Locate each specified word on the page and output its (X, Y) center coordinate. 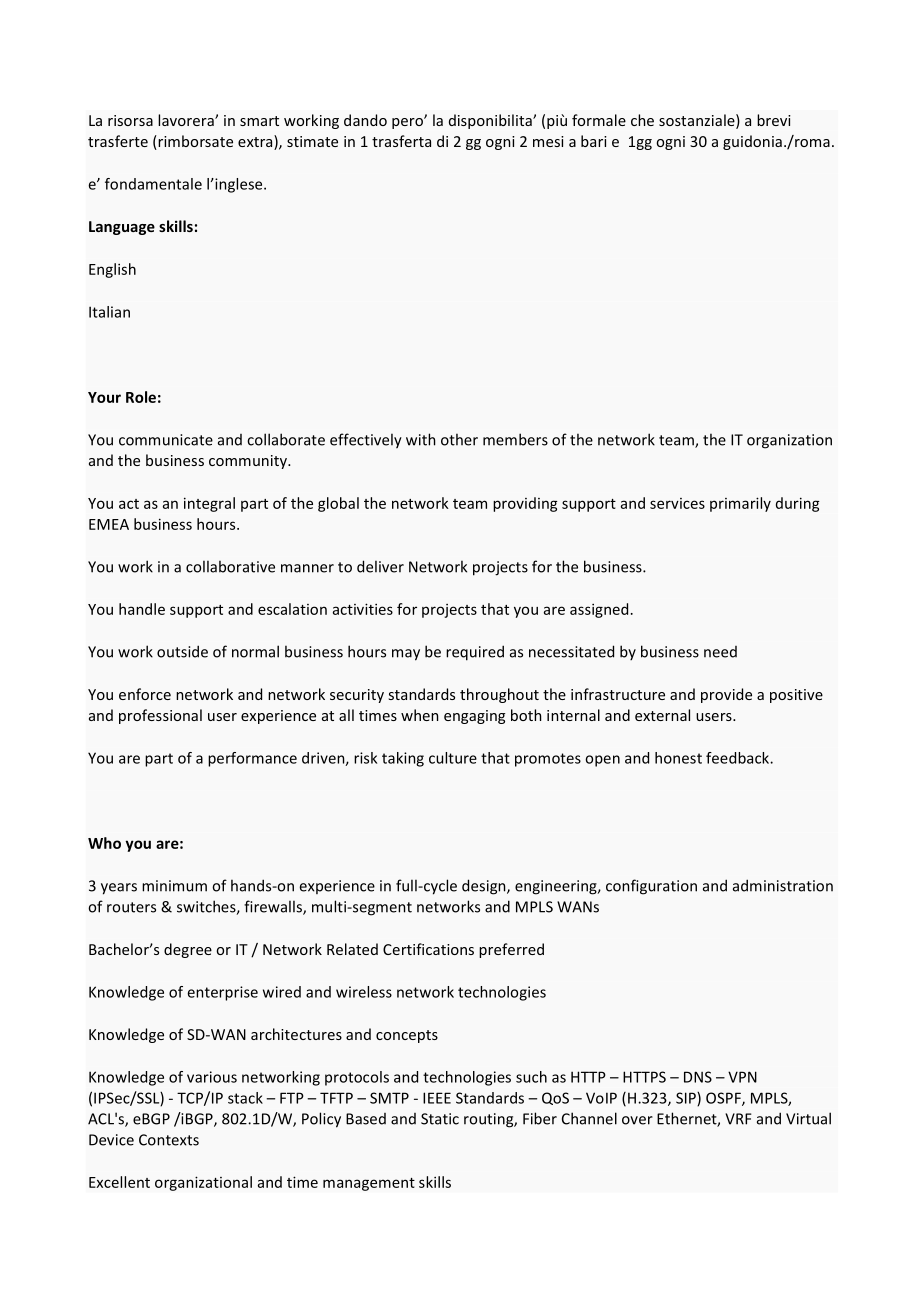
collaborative (230, 566)
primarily (740, 504)
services (677, 503)
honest (678, 758)
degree (188, 950)
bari (594, 141)
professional (160, 716)
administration (783, 885)
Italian (109, 312)
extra (256, 142)
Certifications (428, 949)
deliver (380, 566)
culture (453, 758)
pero (408, 123)
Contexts (169, 1140)
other (459, 439)
